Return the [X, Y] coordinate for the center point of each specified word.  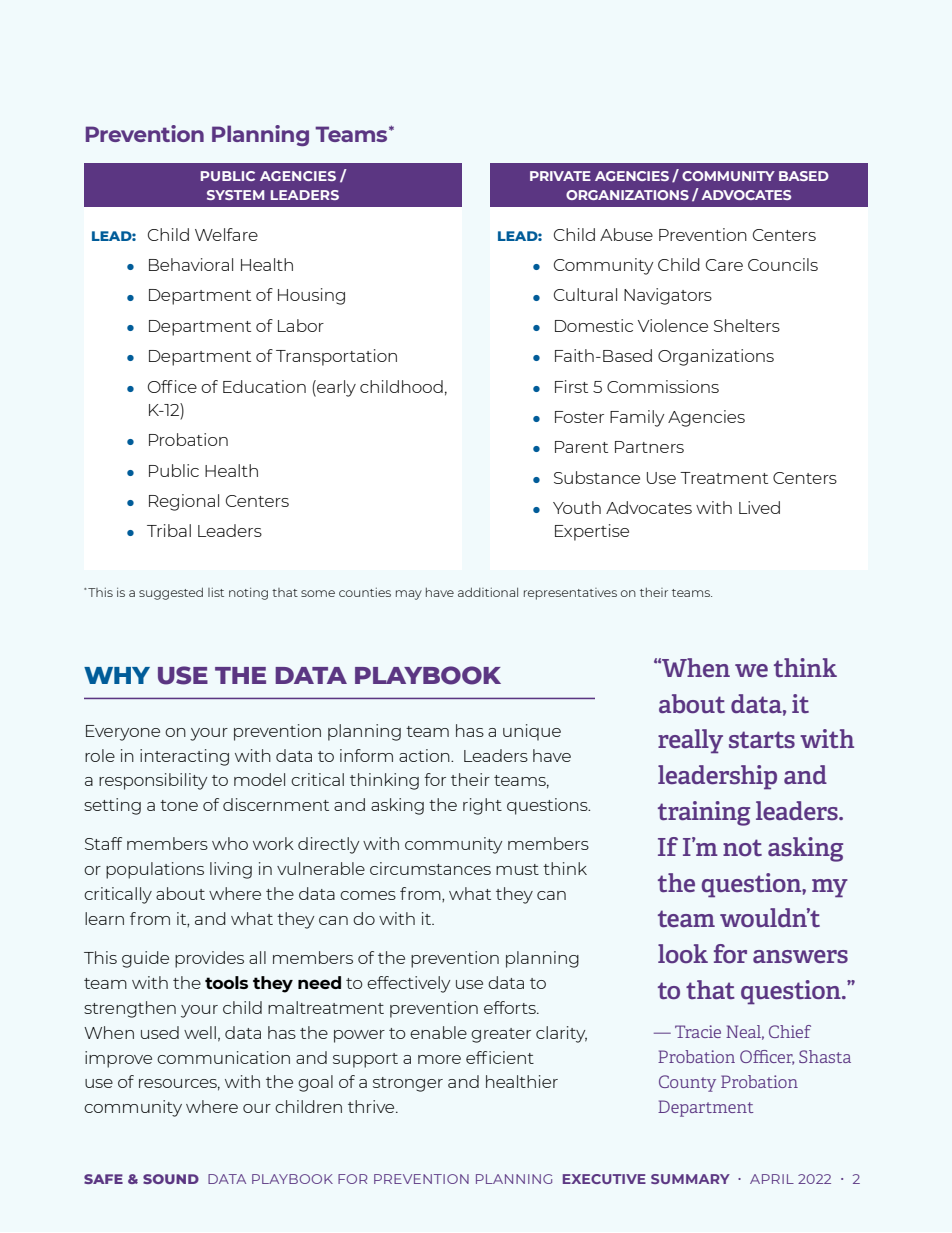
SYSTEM [235, 195]
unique [532, 732]
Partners [649, 447]
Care [724, 265]
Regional [184, 502]
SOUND [171, 1179]
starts [762, 739]
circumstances [430, 868]
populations [155, 870]
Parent [581, 447]
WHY [117, 675]
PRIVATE [560, 176]
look [683, 953]
